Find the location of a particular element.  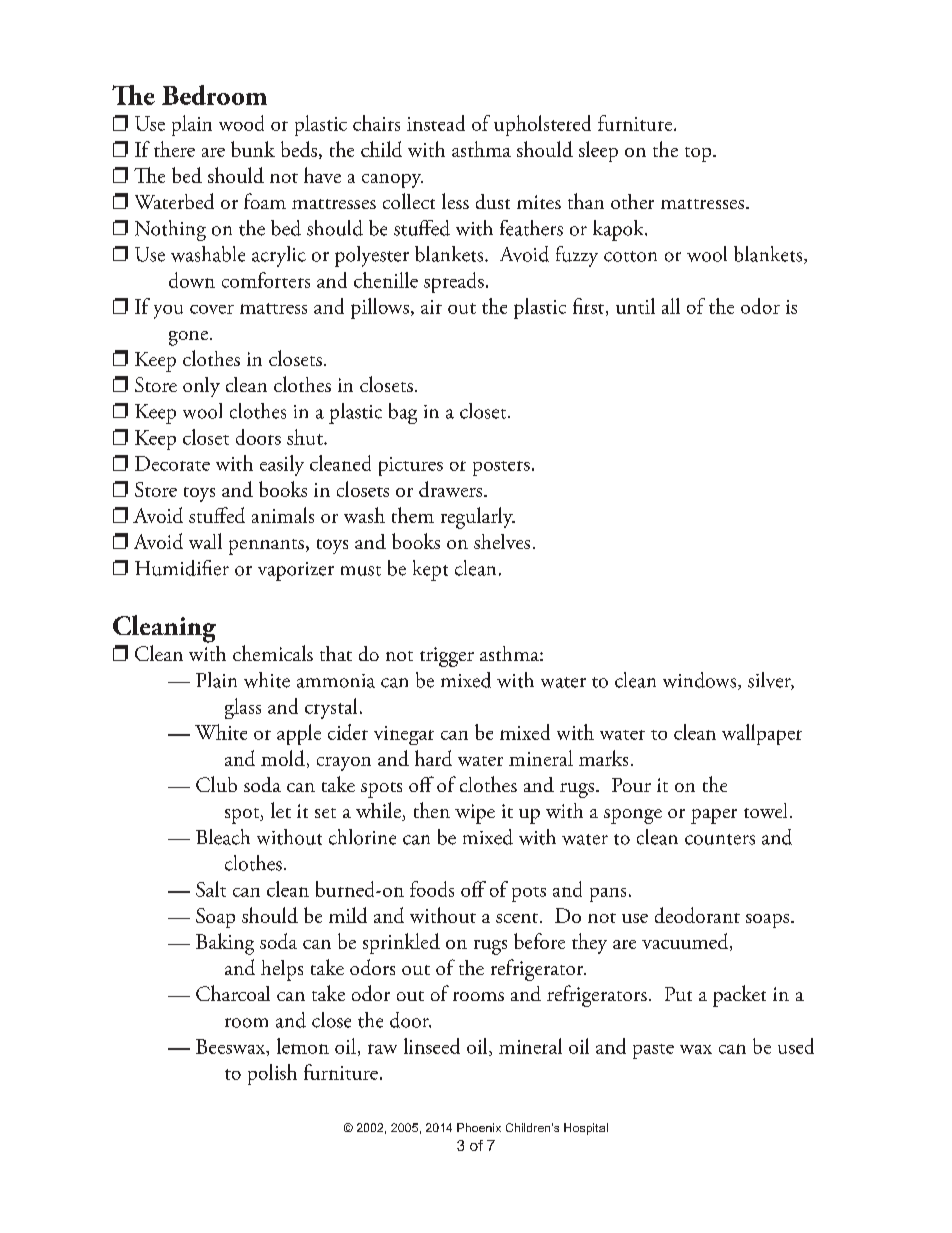

until is located at coordinates (635, 306).
